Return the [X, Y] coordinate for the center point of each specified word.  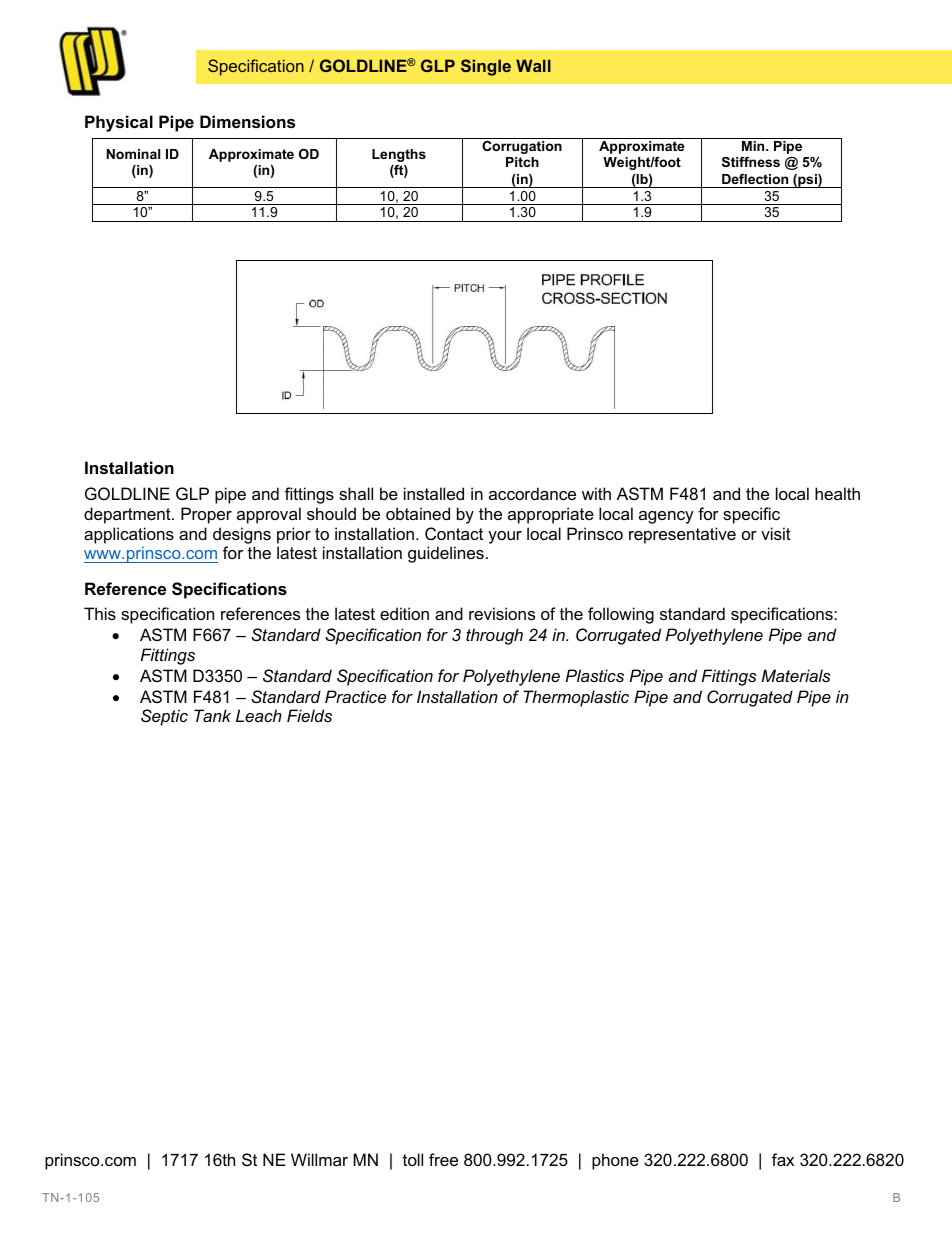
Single [486, 67]
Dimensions [247, 121]
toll [413, 1159]
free [443, 1159]
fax [783, 1159]
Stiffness [751, 162]
